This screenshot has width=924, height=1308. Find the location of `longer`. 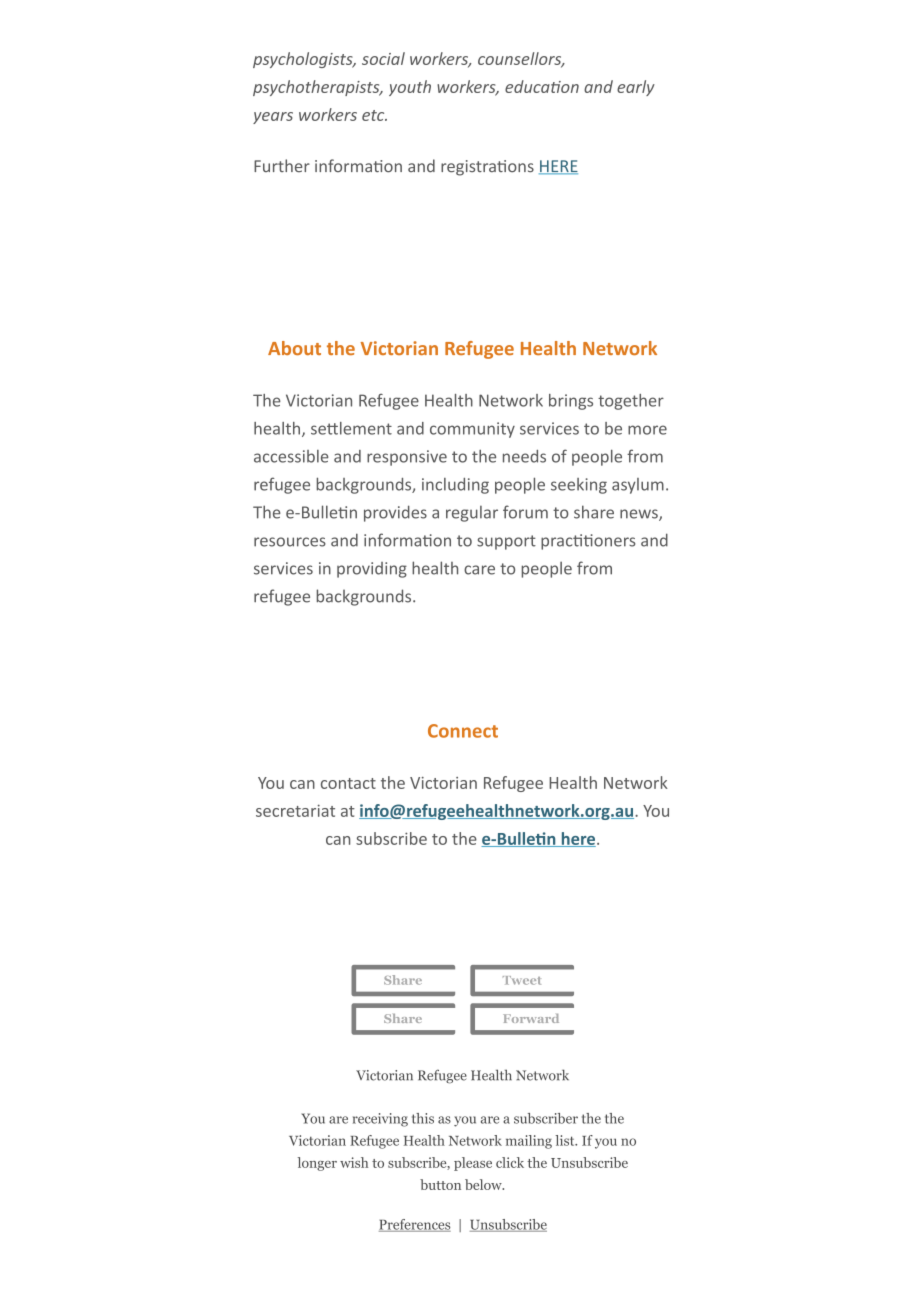

longer is located at coordinates (317, 1164).
